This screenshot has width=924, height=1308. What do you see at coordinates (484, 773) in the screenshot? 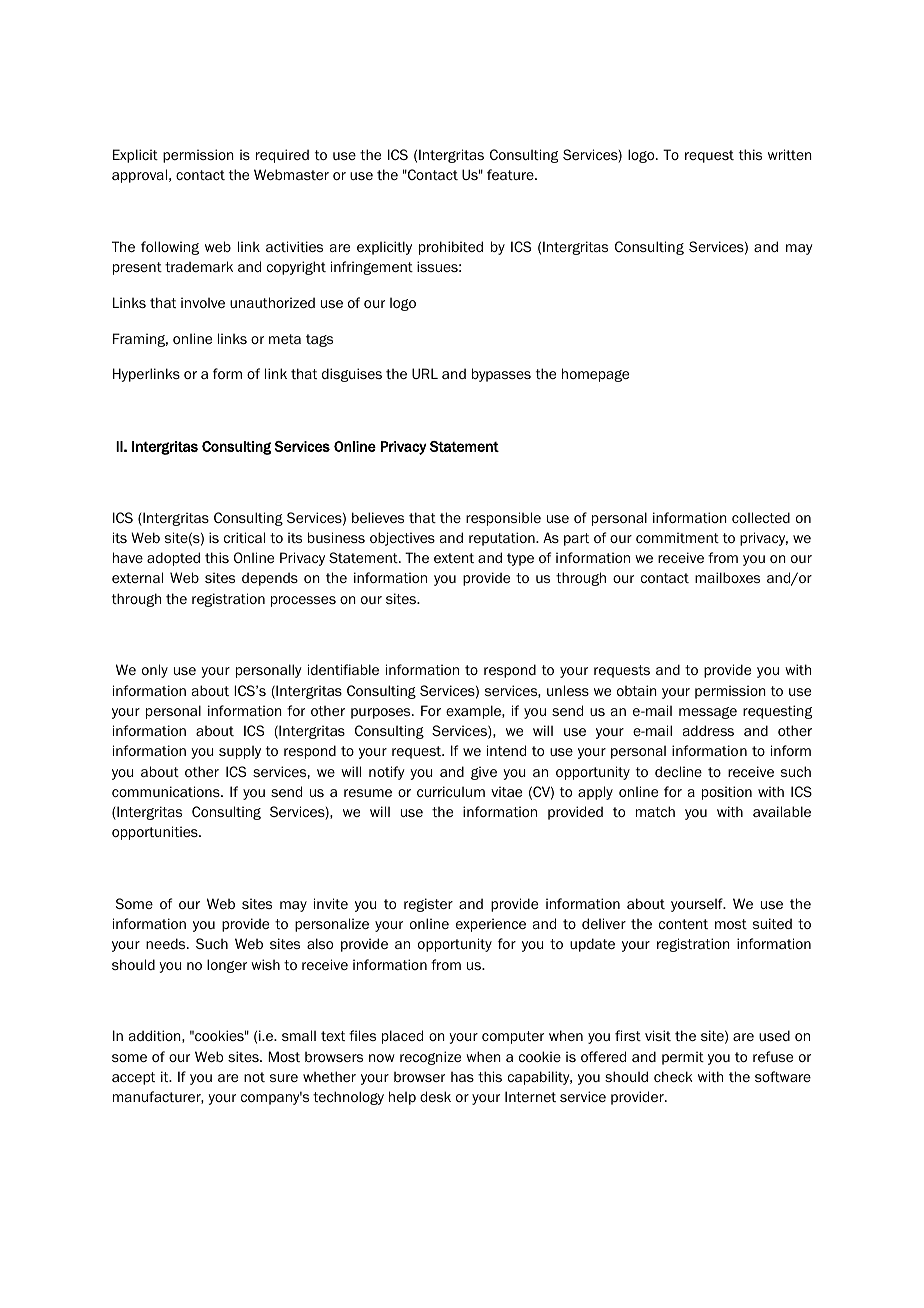
I see `give` at bounding box center [484, 773].
